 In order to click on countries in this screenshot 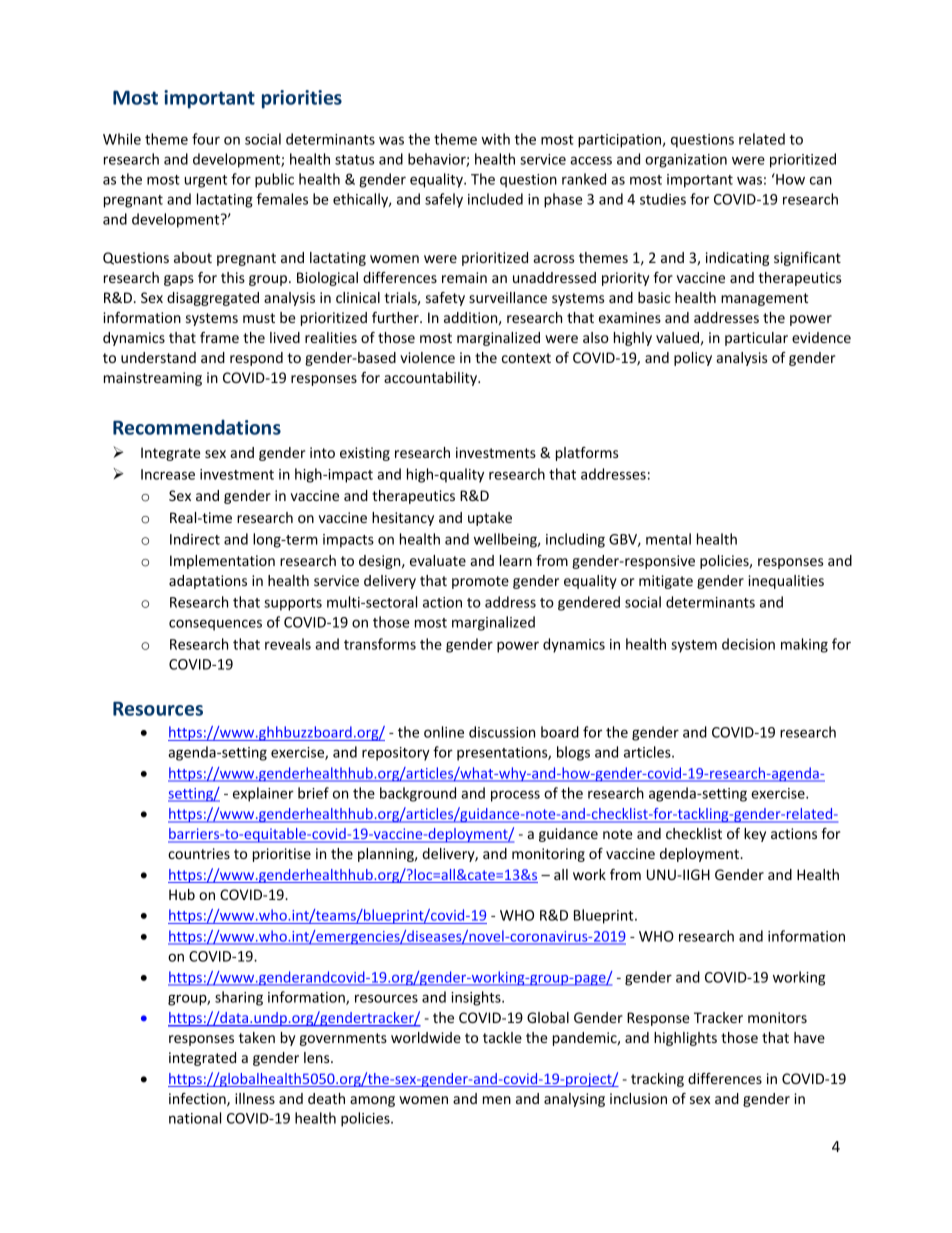, I will do `click(199, 853)`.
